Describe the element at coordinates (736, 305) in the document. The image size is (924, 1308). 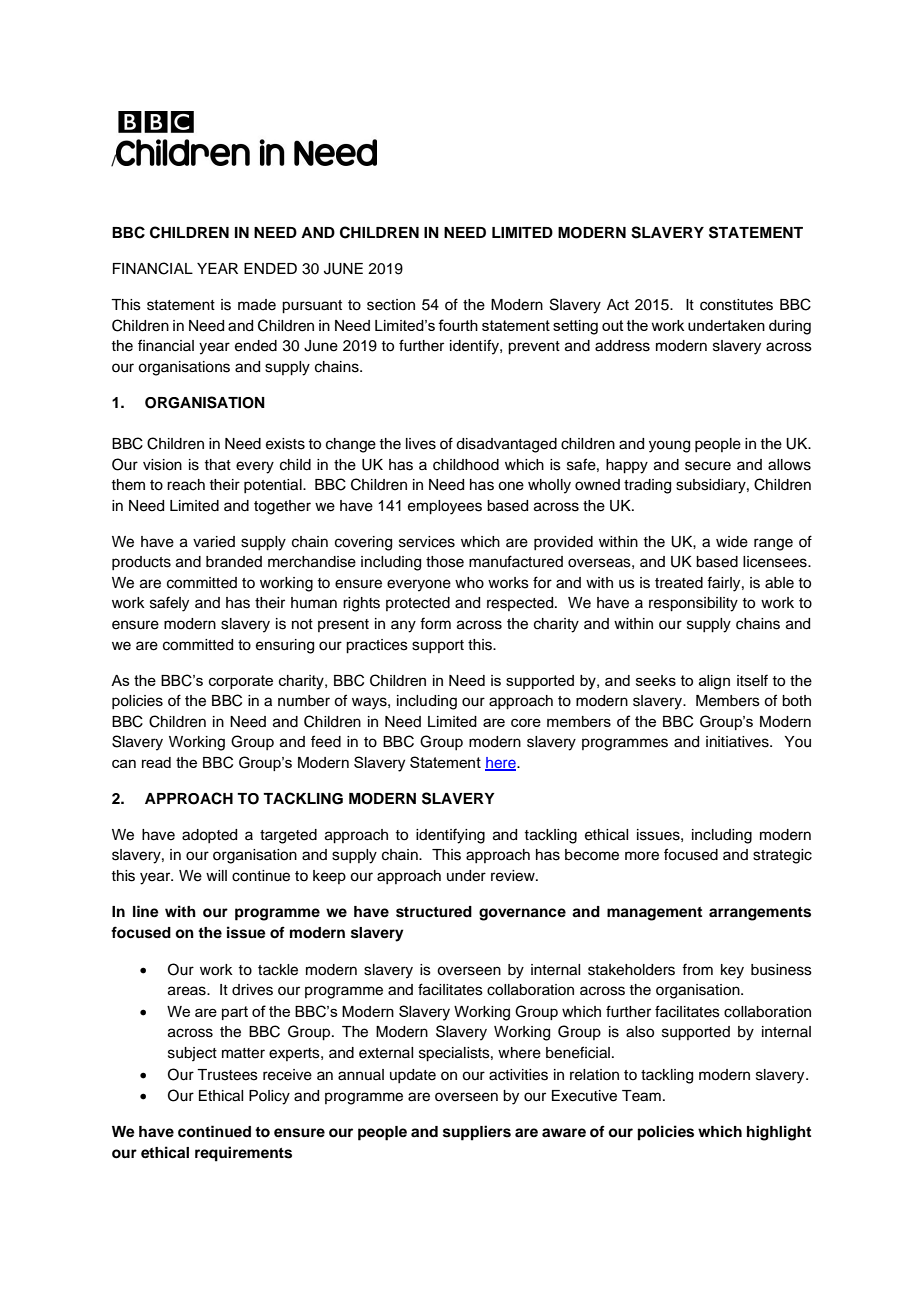
I see `constitutes` at that location.
